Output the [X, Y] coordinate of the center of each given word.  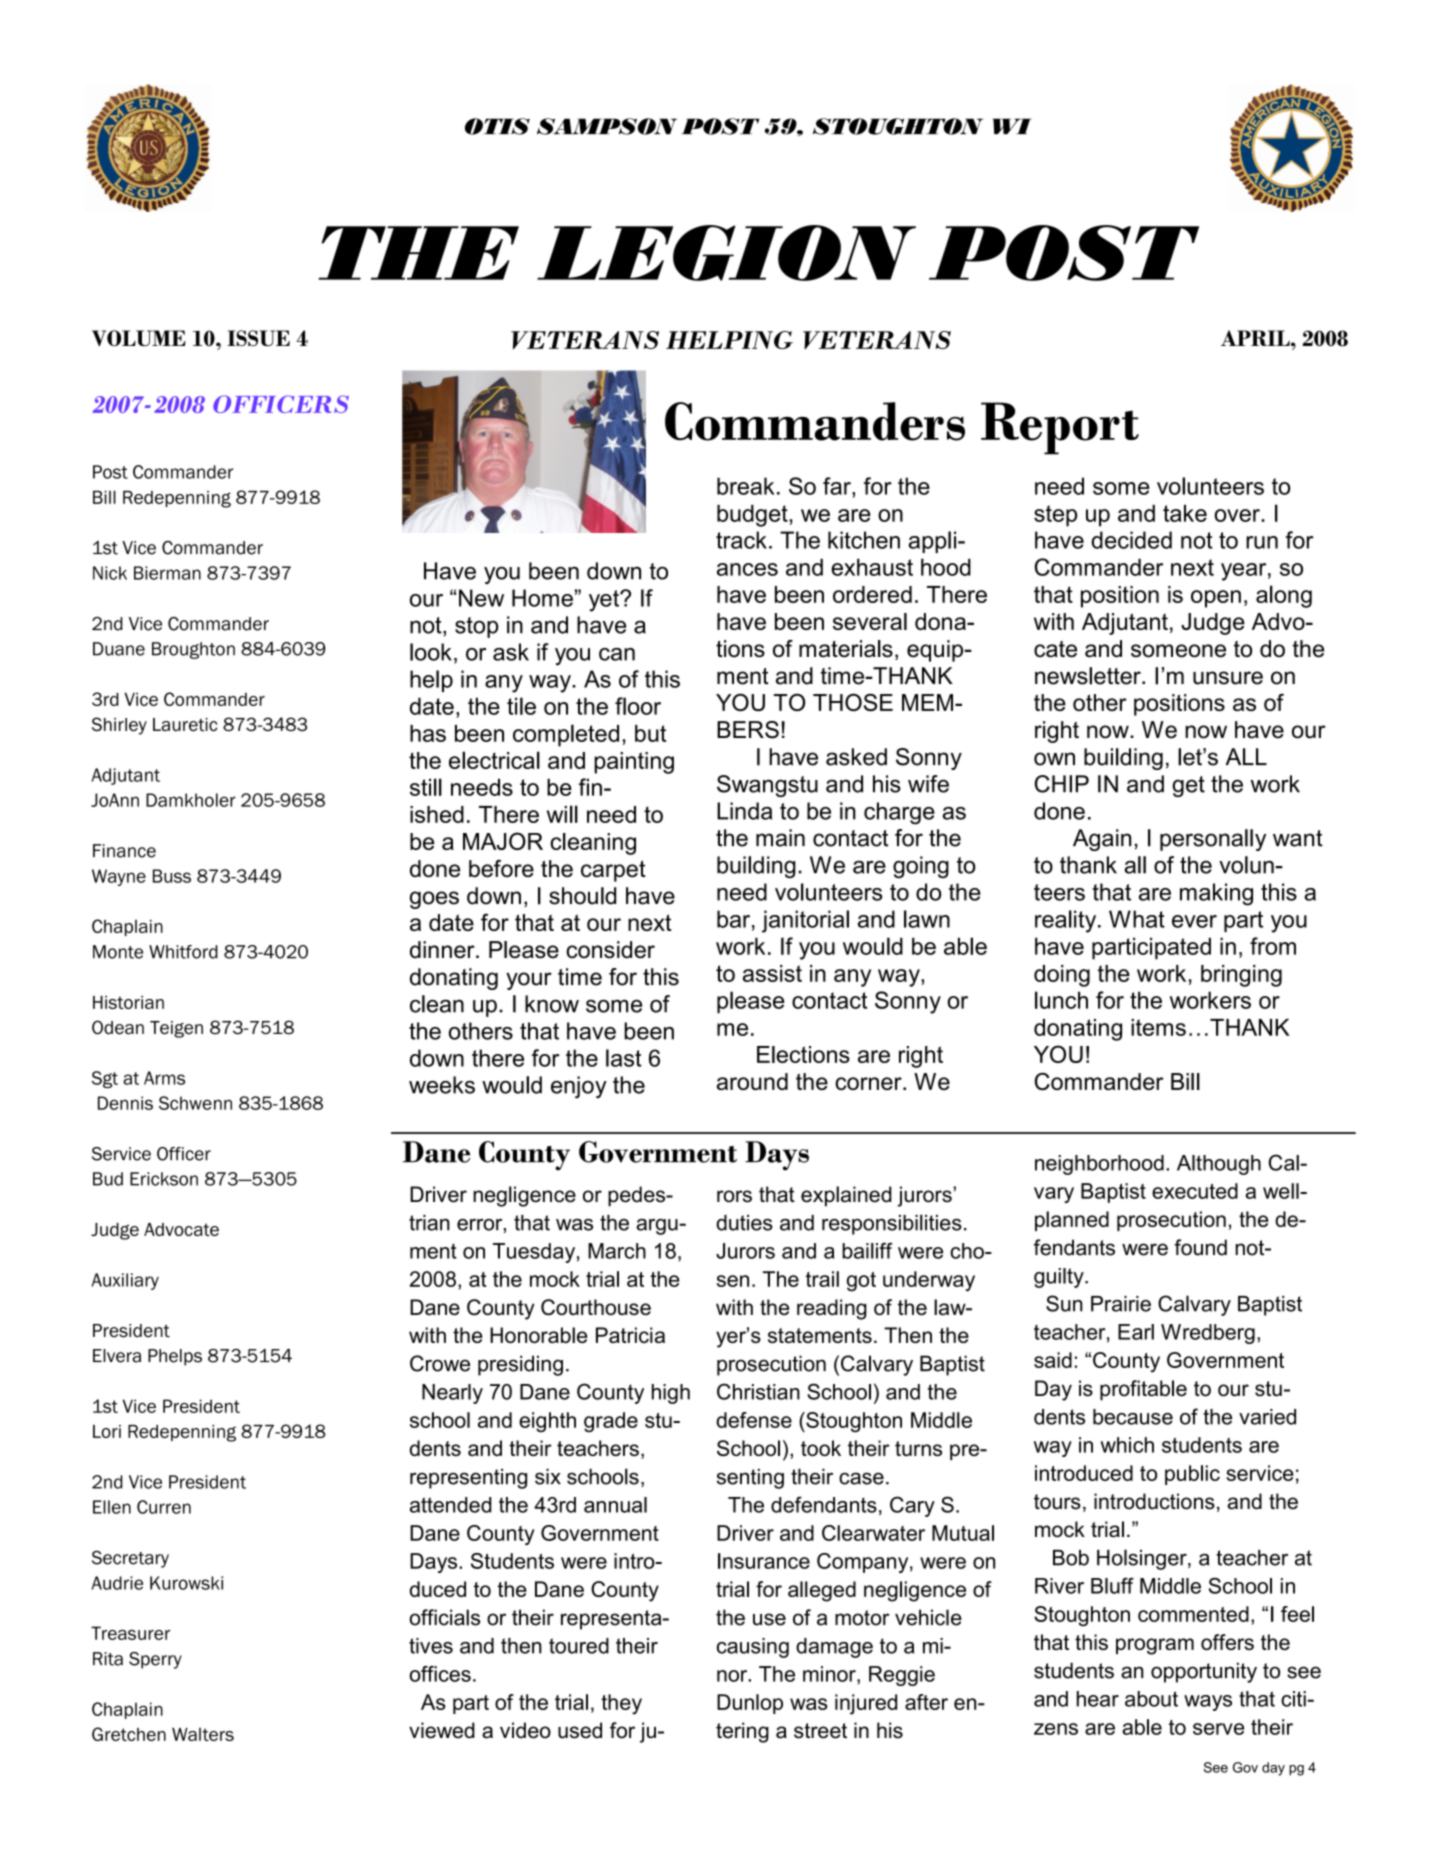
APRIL [1256, 338]
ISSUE [258, 338]
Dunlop [750, 1704]
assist [772, 973]
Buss [172, 876]
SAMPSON [607, 126]
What [1137, 919]
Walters [203, 1734]
